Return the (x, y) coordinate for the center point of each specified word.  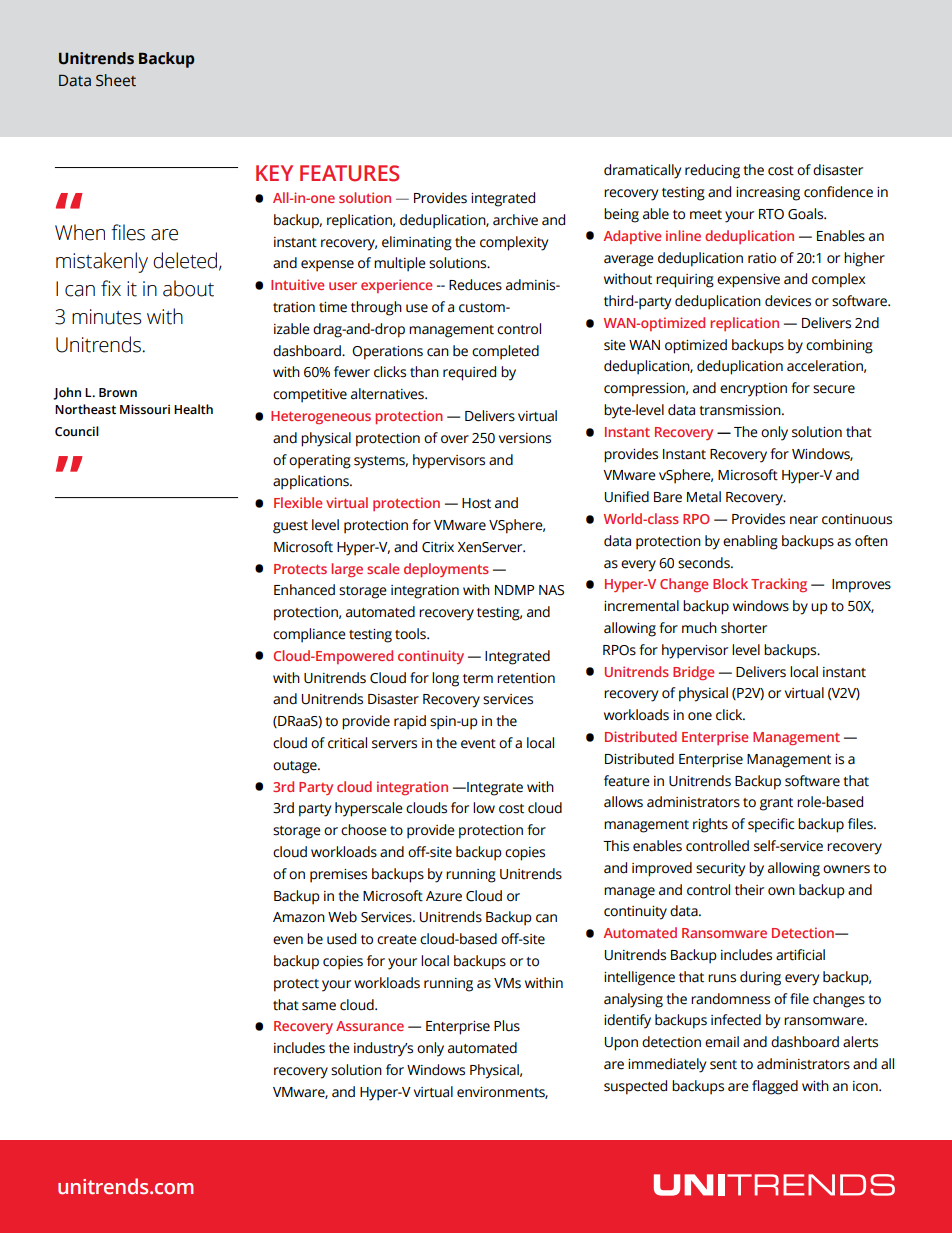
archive (515, 220)
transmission (741, 410)
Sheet (116, 80)
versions (525, 438)
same (319, 1006)
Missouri (145, 409)
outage (296, 767)
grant (776, 804)
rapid (410, 722)
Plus (507, 1026)
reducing (712, 171)
